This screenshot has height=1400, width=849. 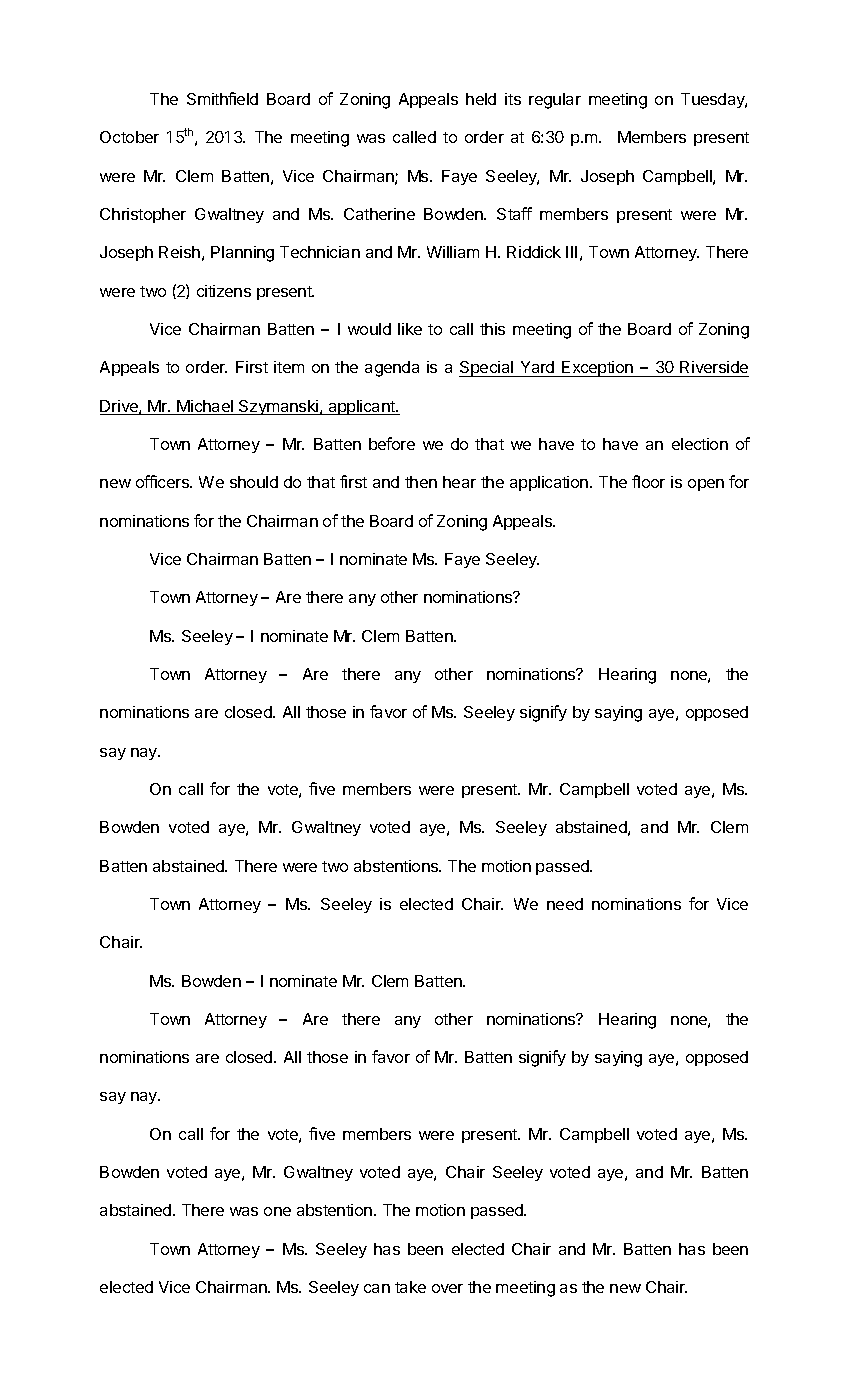 What do you see at coordinates (550, 483) in the screenshot?
I see `application` at bounding box center [550, 483].
